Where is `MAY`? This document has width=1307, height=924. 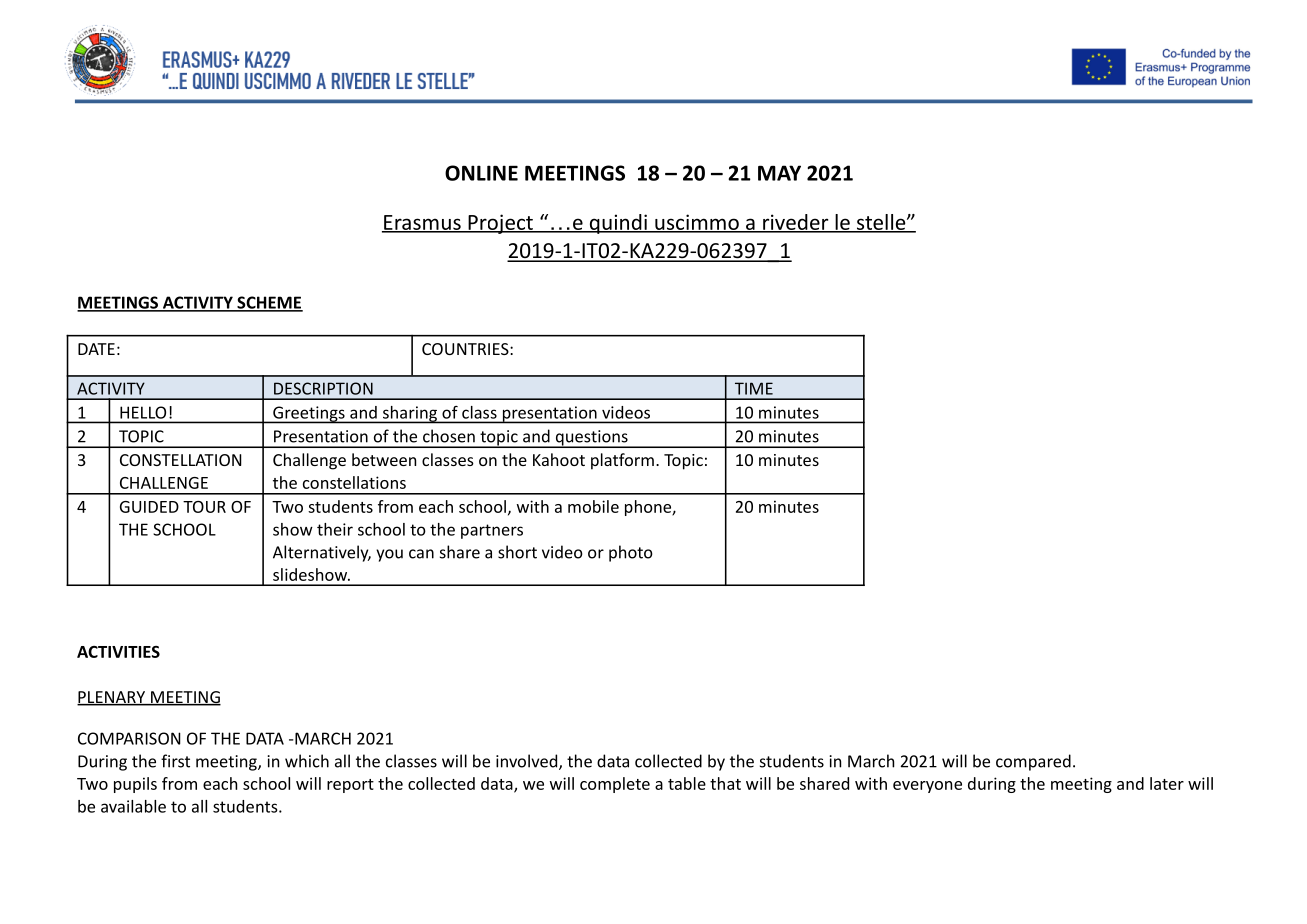
MAY is located at coordinates (779, 173).
